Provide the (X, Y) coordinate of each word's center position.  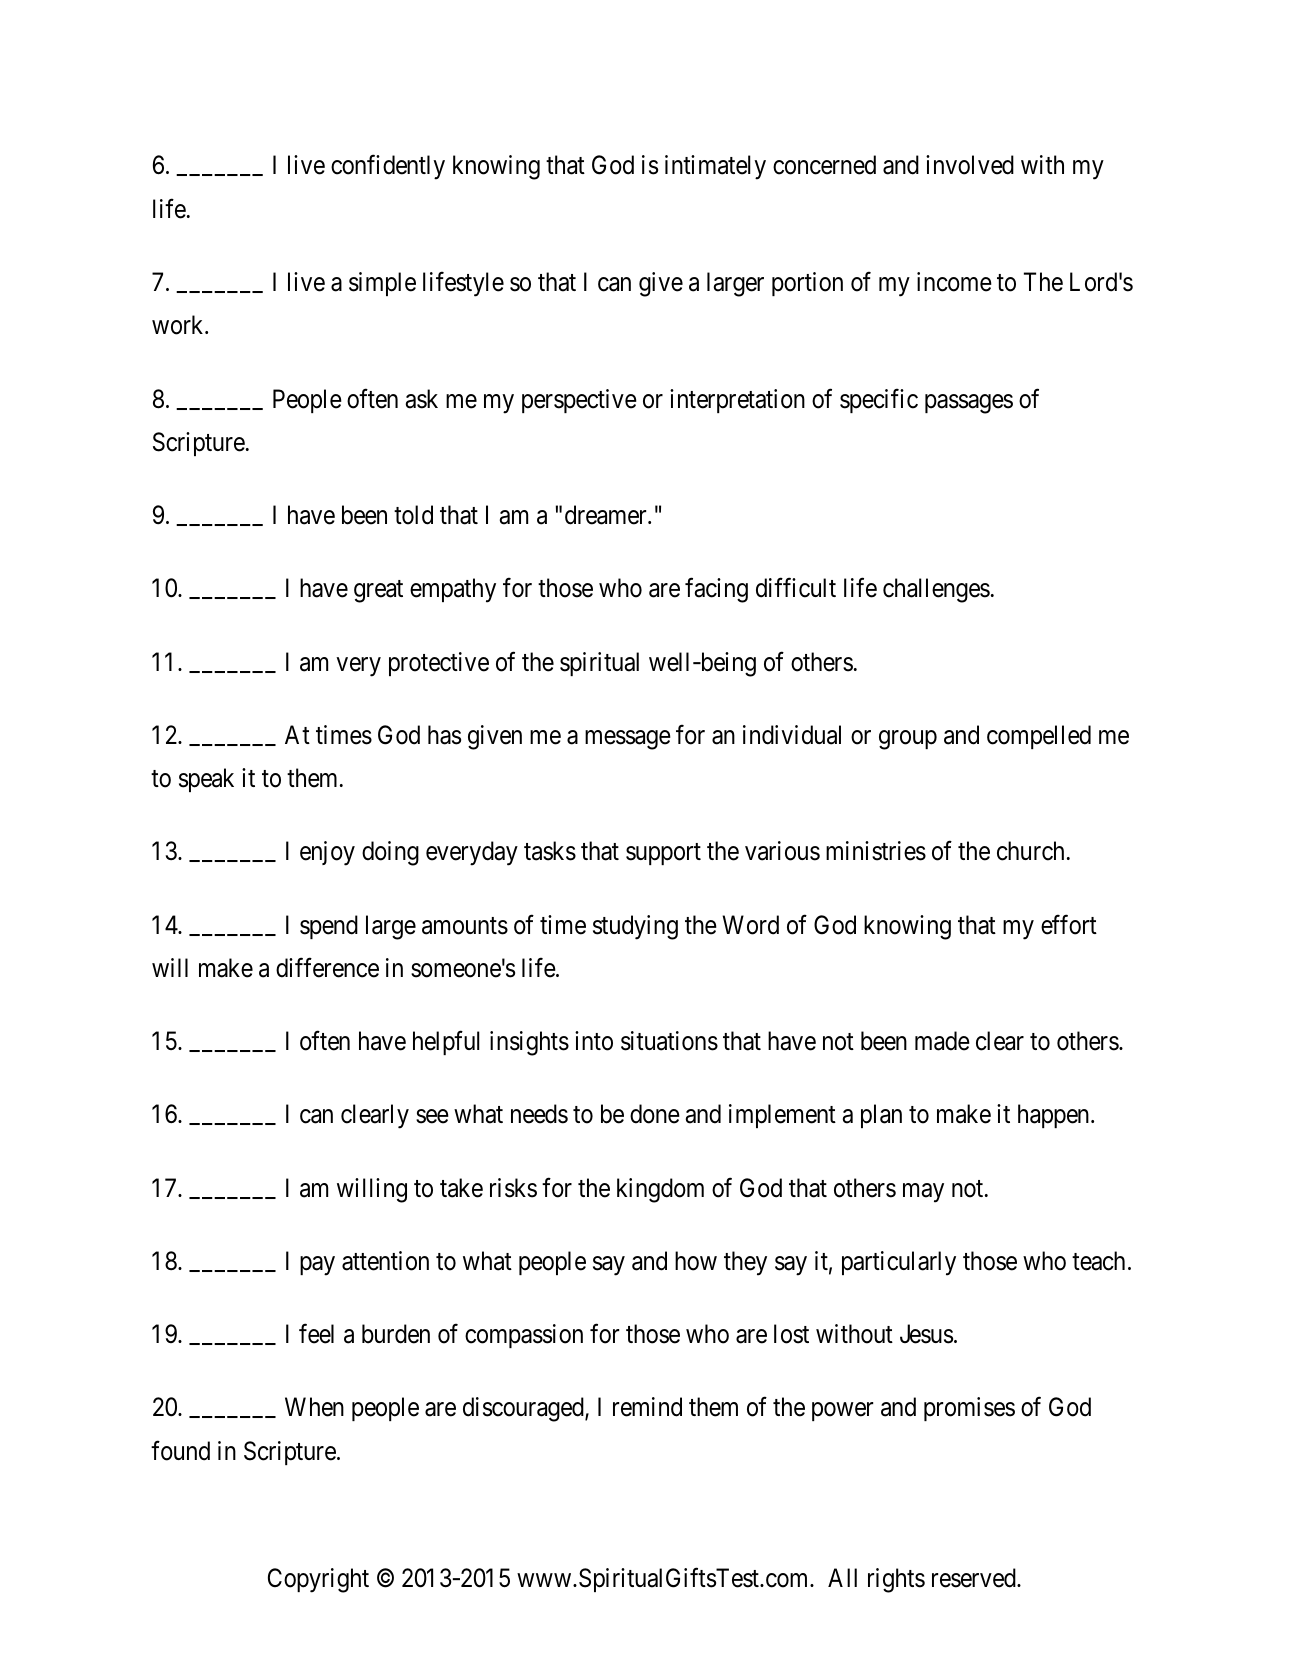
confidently (388, 167)
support (663, 854)
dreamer (607, 515)
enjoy (327, 853)
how (696, 1261)
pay (317, 1266)
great (378, 592)
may (923, 1193)
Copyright (318, 1580)
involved (970, 165)
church (1030, 851)
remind (647, 1407)
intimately (715, 167)
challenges (936, 590)
